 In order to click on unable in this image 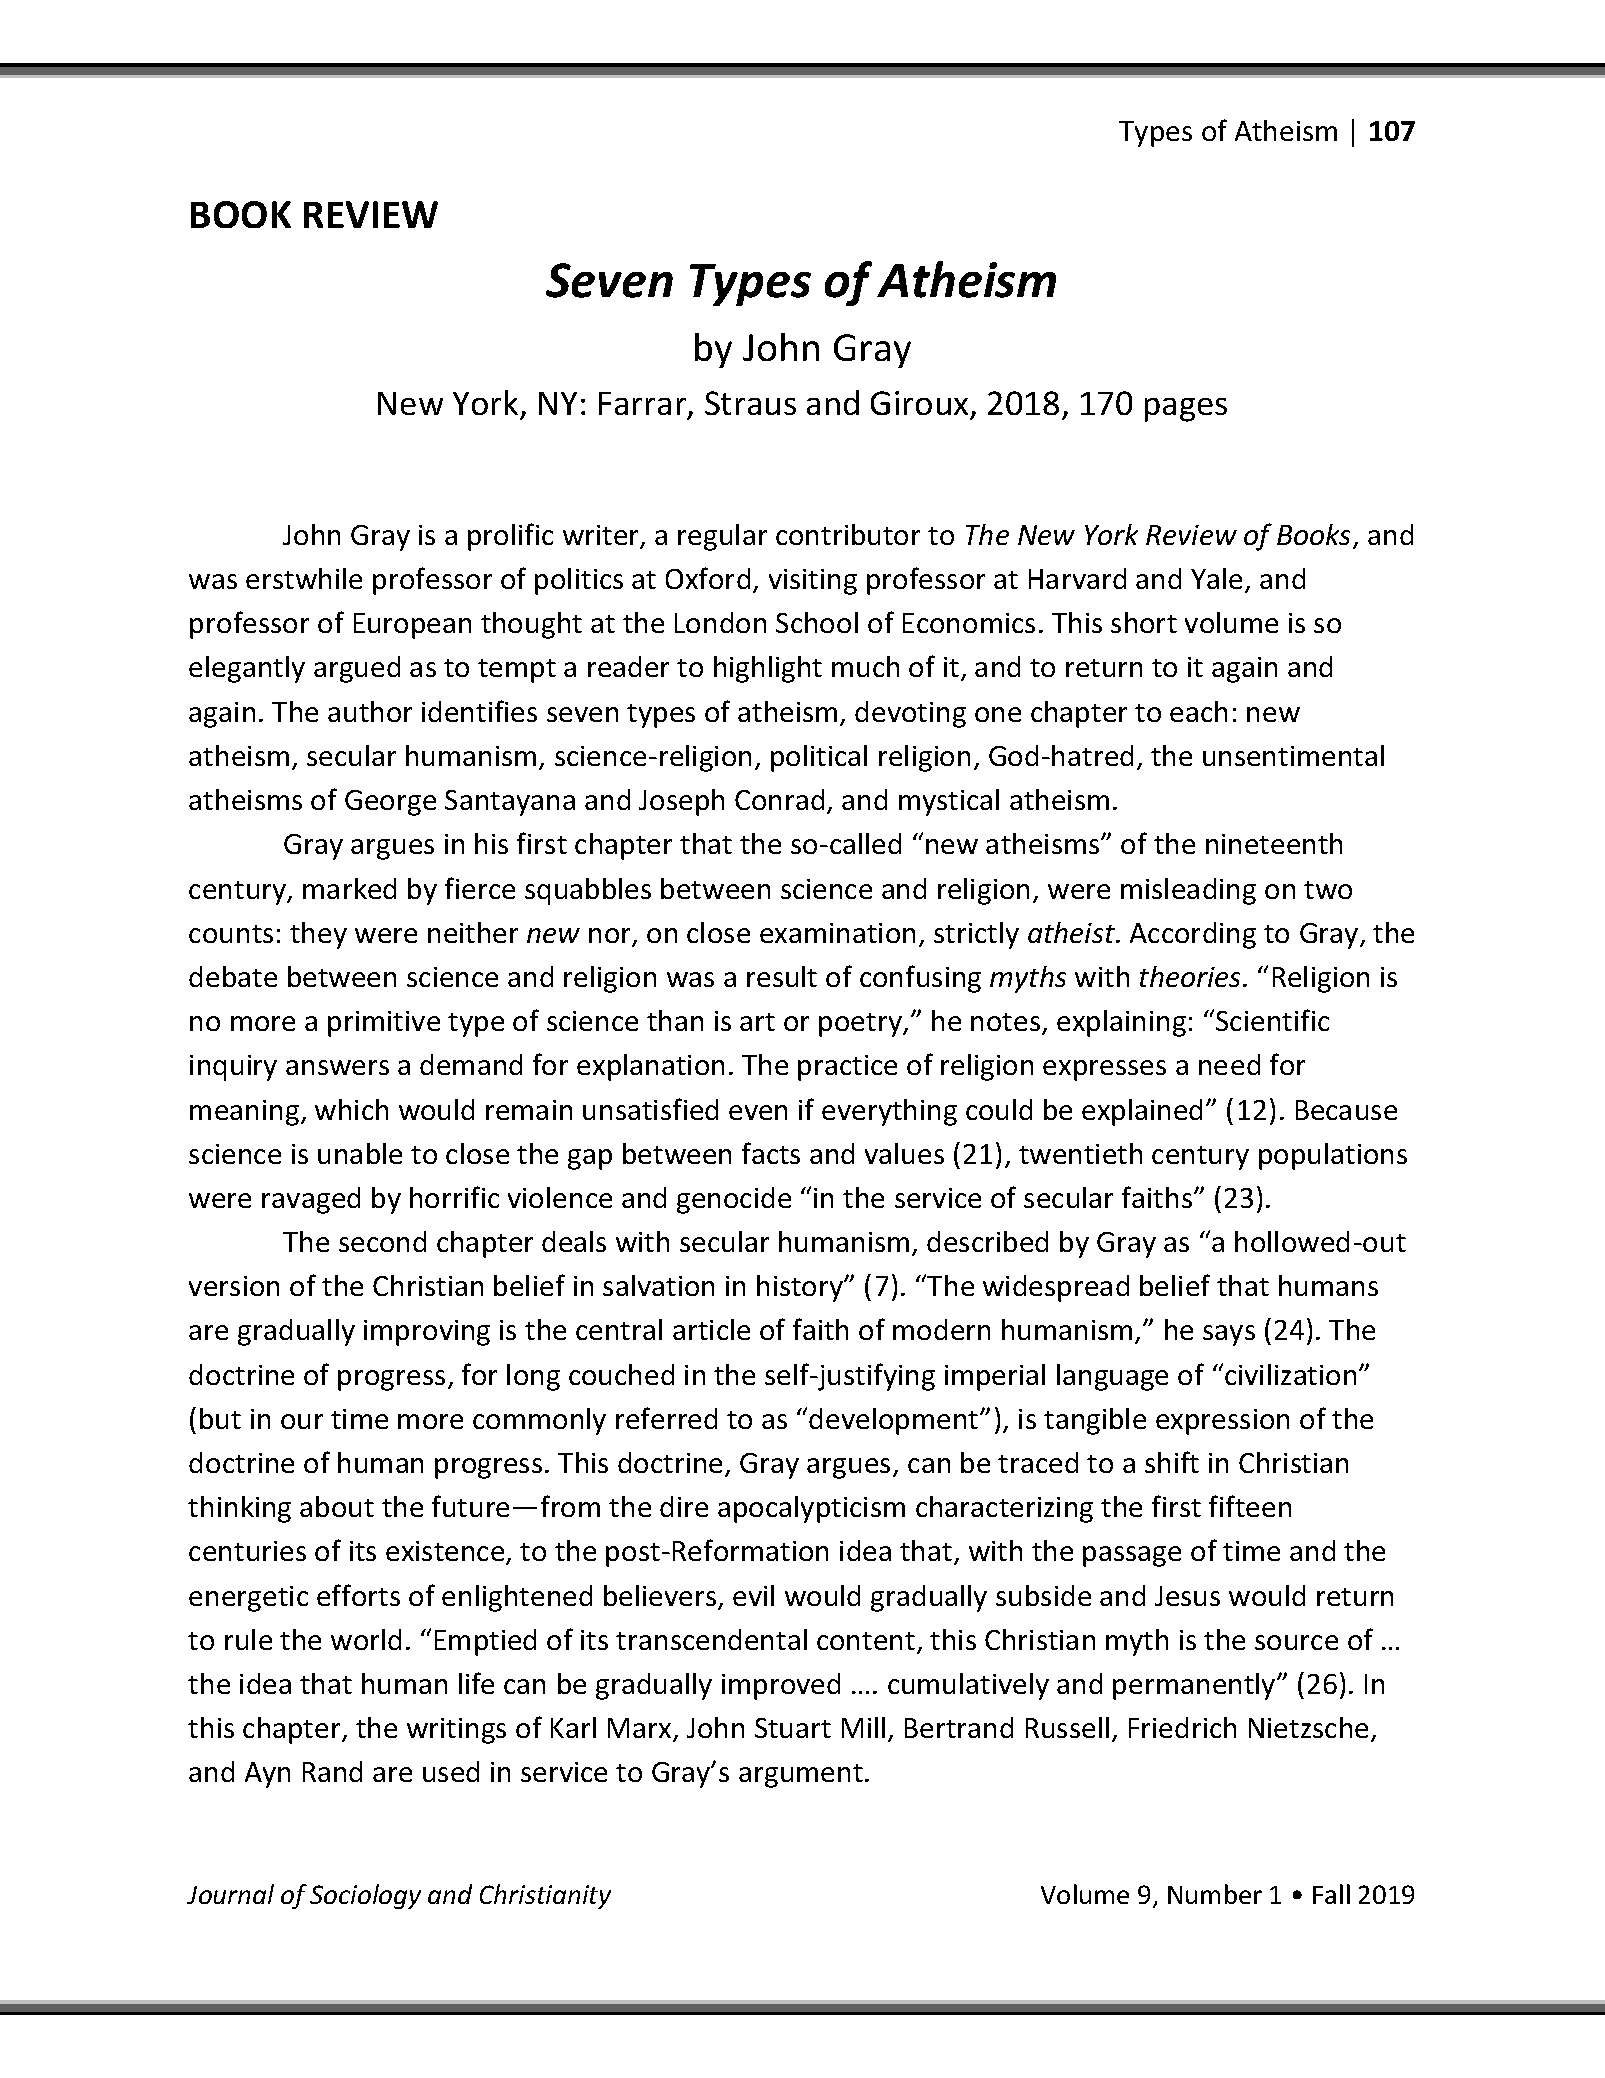, I will do `click(360, 1153)`.
